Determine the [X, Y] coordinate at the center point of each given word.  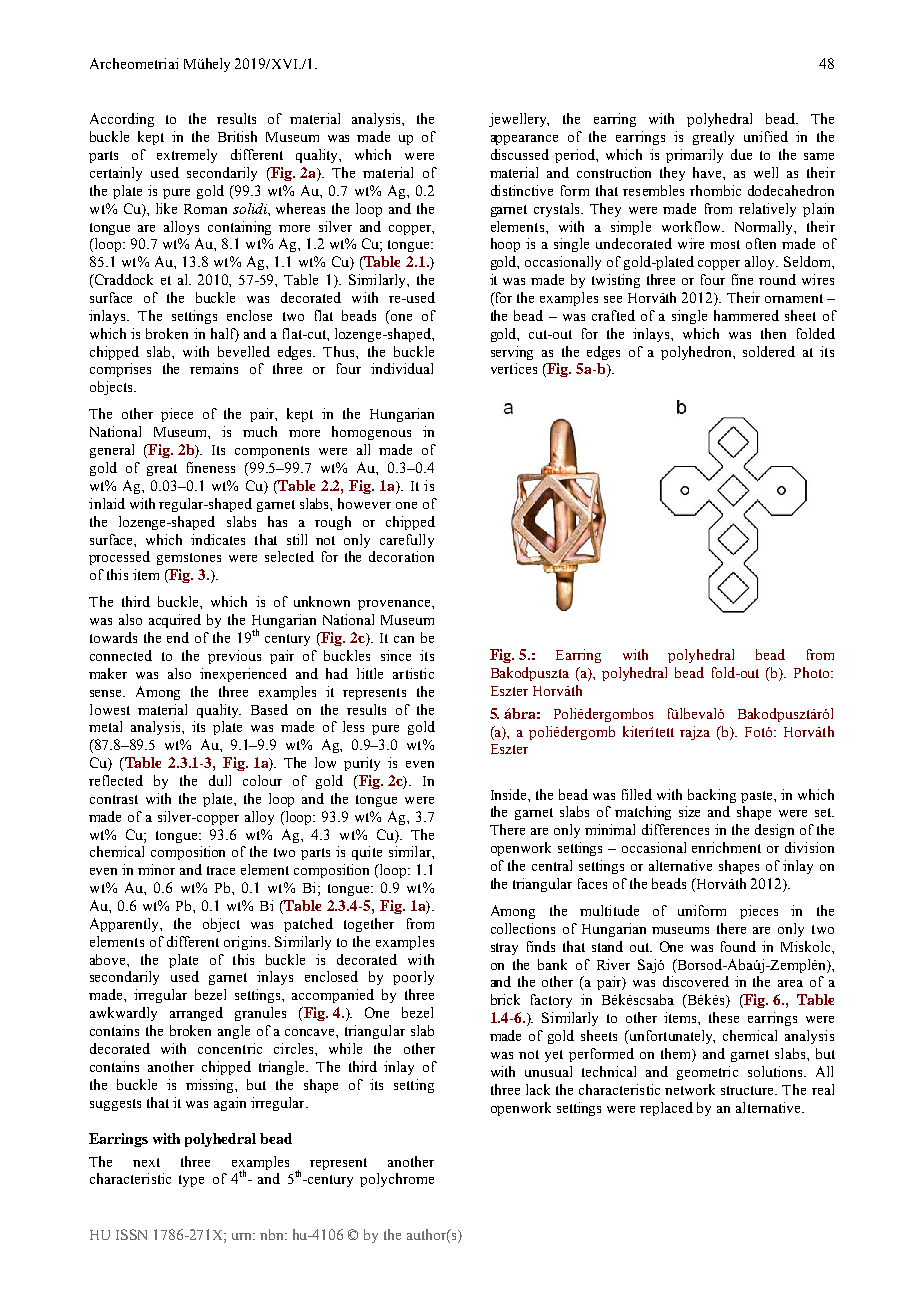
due [741, 154]
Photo [813, 672]
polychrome [397, 1180]
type [191, 1181]
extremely [187, 156]
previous [234, 657]
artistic [413, 673]
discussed [520, 154]
